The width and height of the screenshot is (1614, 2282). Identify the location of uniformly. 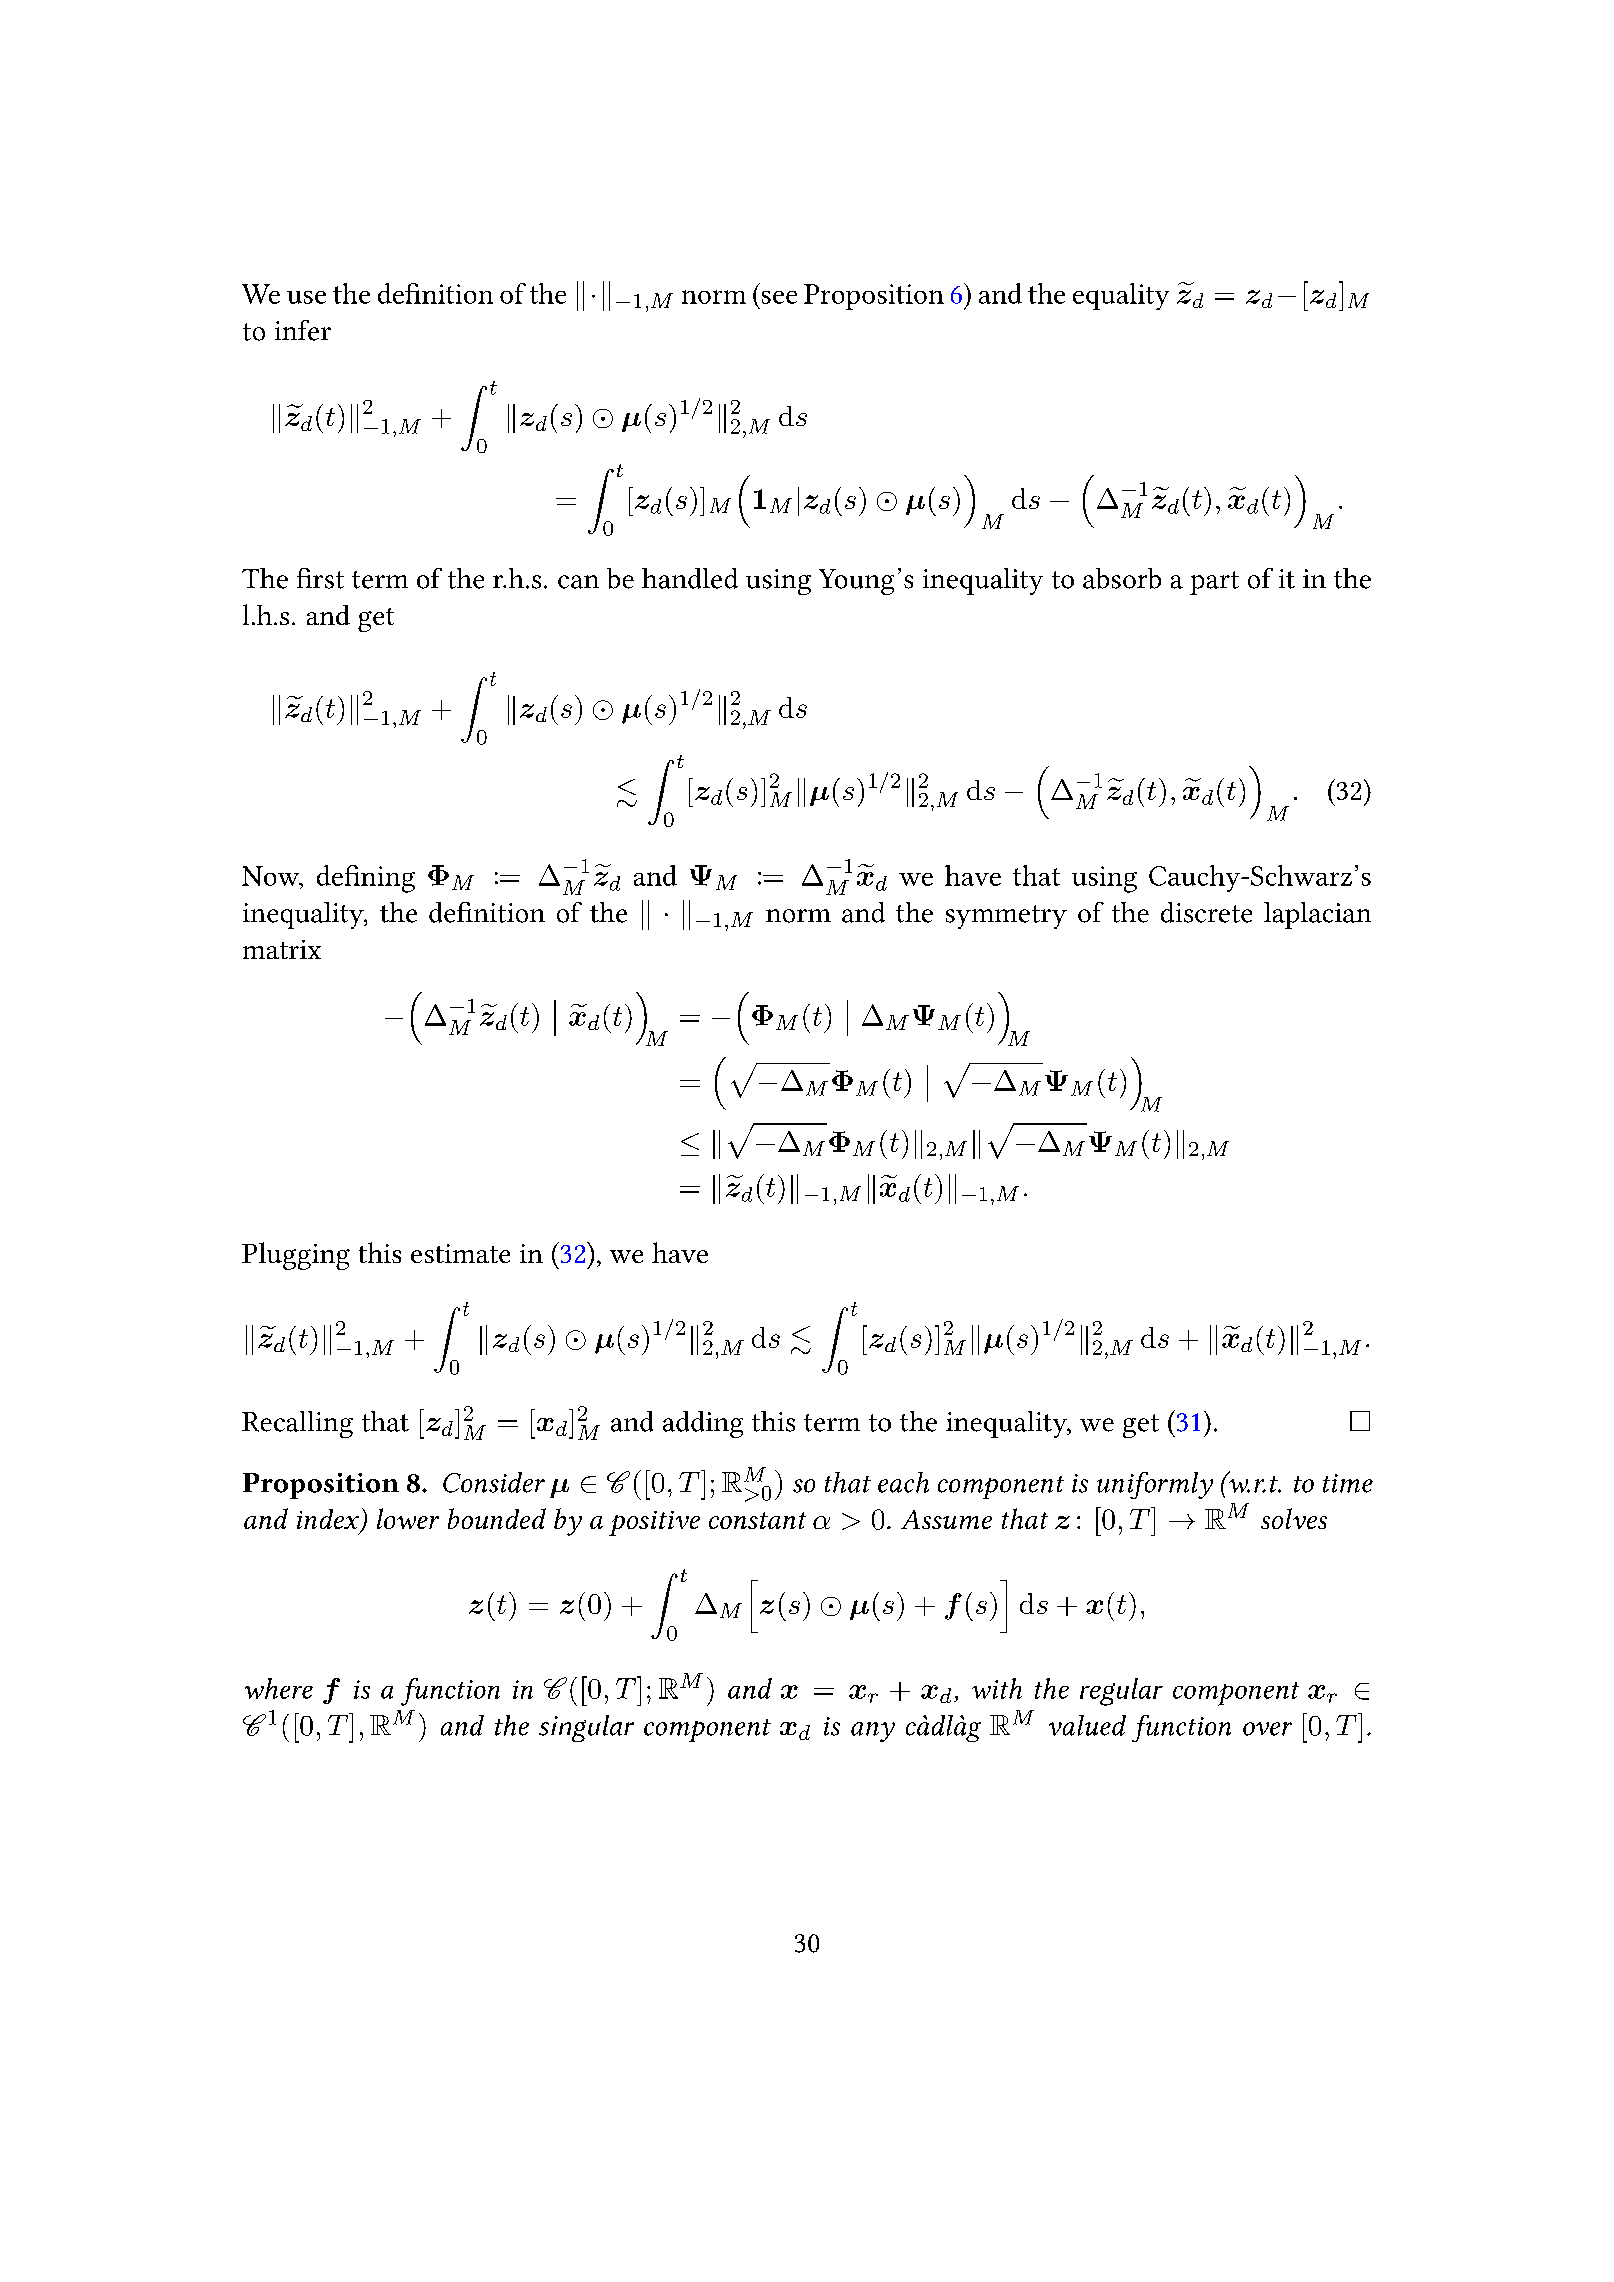
(1155, 1485).
